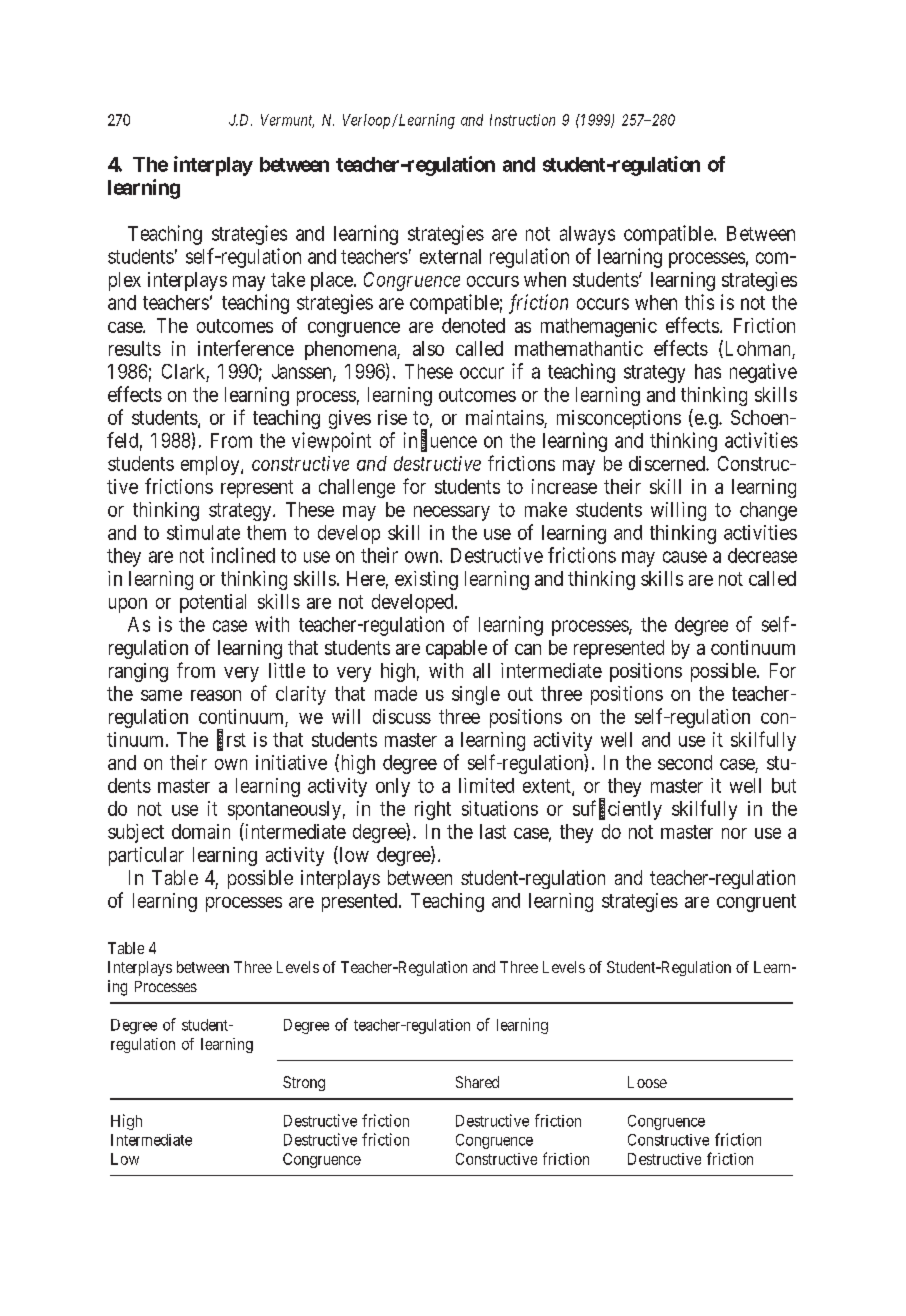 The image size is (906, 1316). Describe the element at coordinates (685, 557) in the document. I see `cause` at that location.
